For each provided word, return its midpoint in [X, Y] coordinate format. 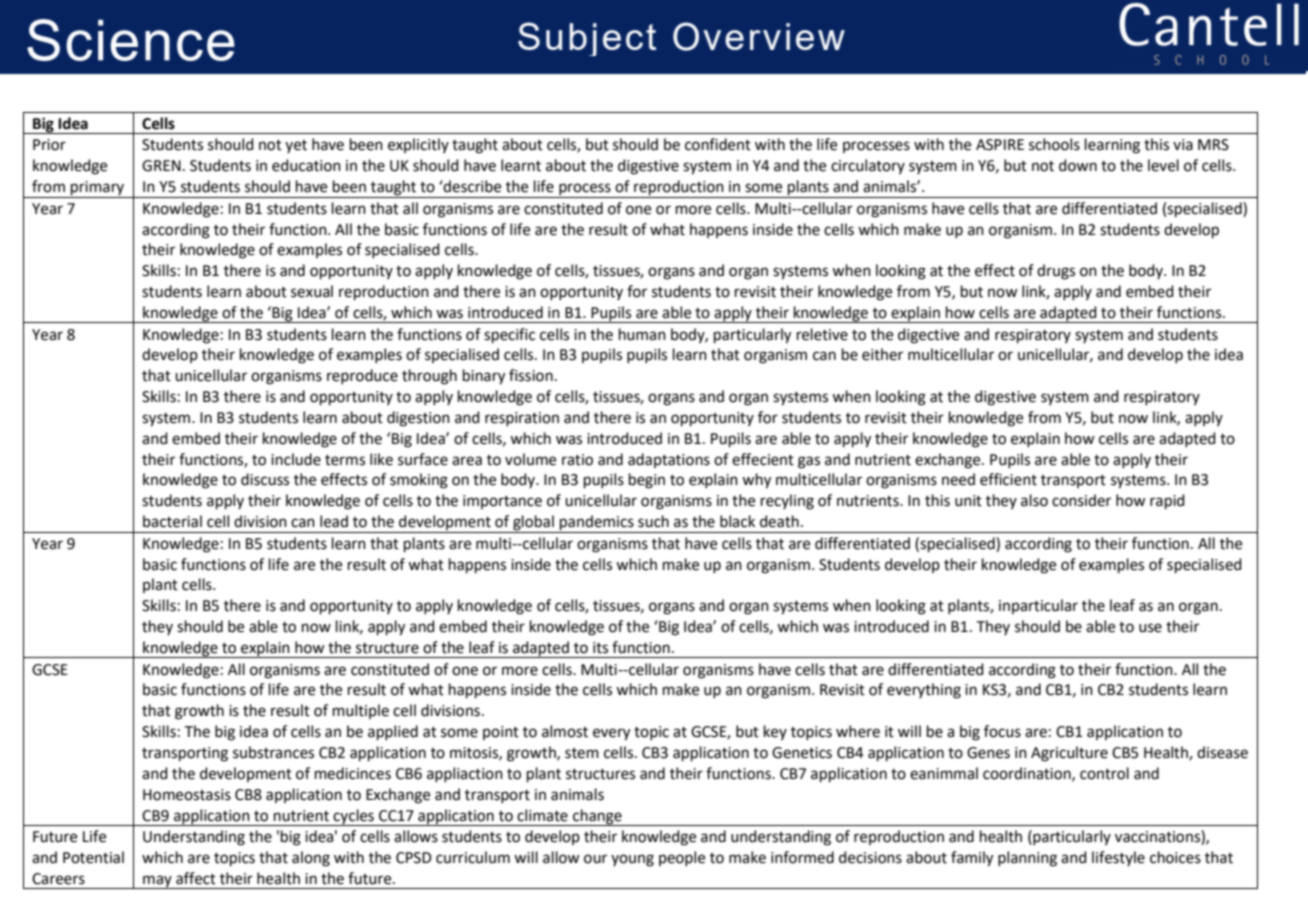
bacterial [172, 521]
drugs [1056, 272]
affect [196, 878]
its [600, 648]
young [632, 860]
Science [131, 40]
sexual [312, 291]
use [1150, 628]
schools [1054, 144]
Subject [587, 39]
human [642, 334]
